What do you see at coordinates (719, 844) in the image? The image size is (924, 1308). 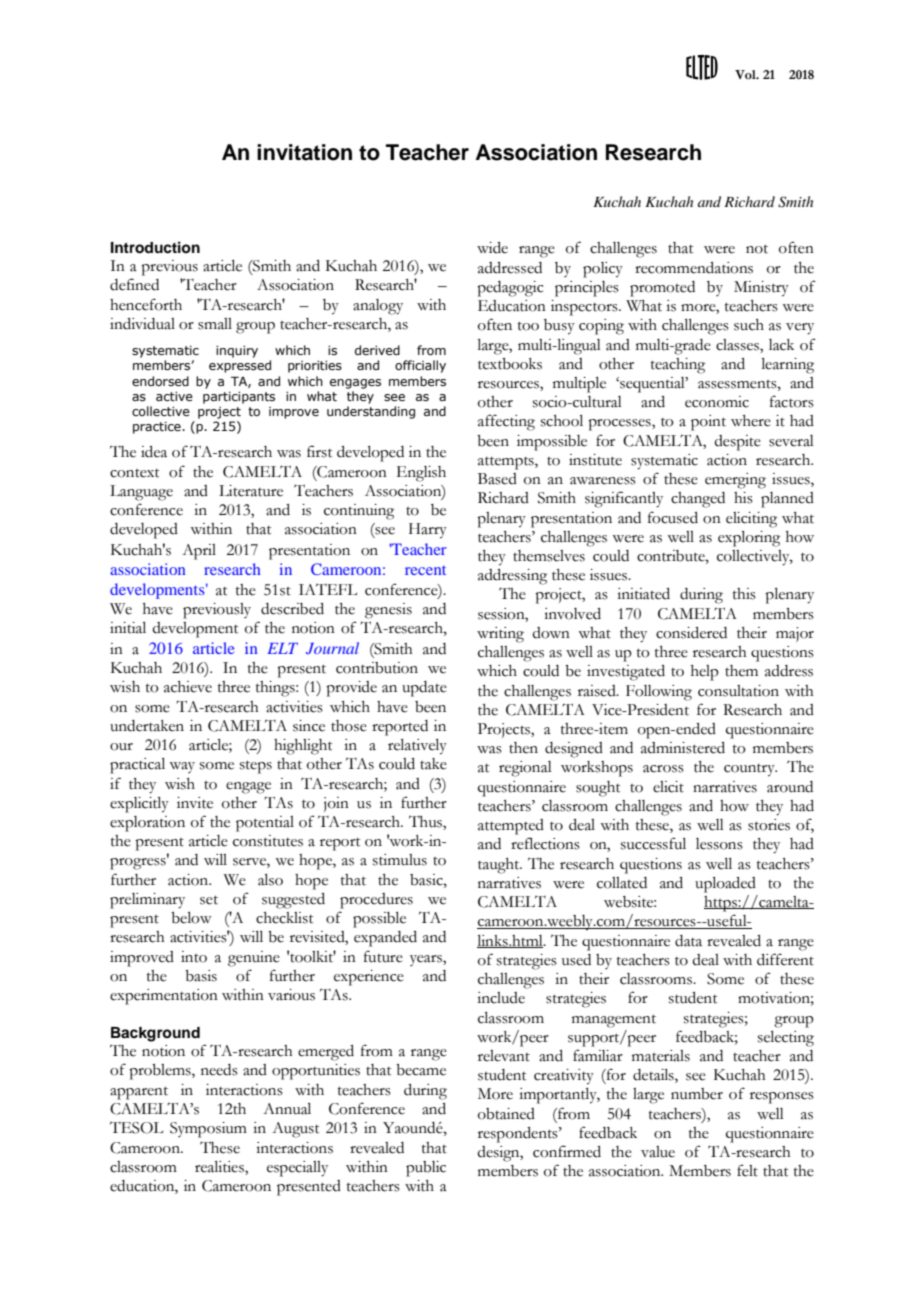 I see `lessons` at bounding box center [719, 844].
